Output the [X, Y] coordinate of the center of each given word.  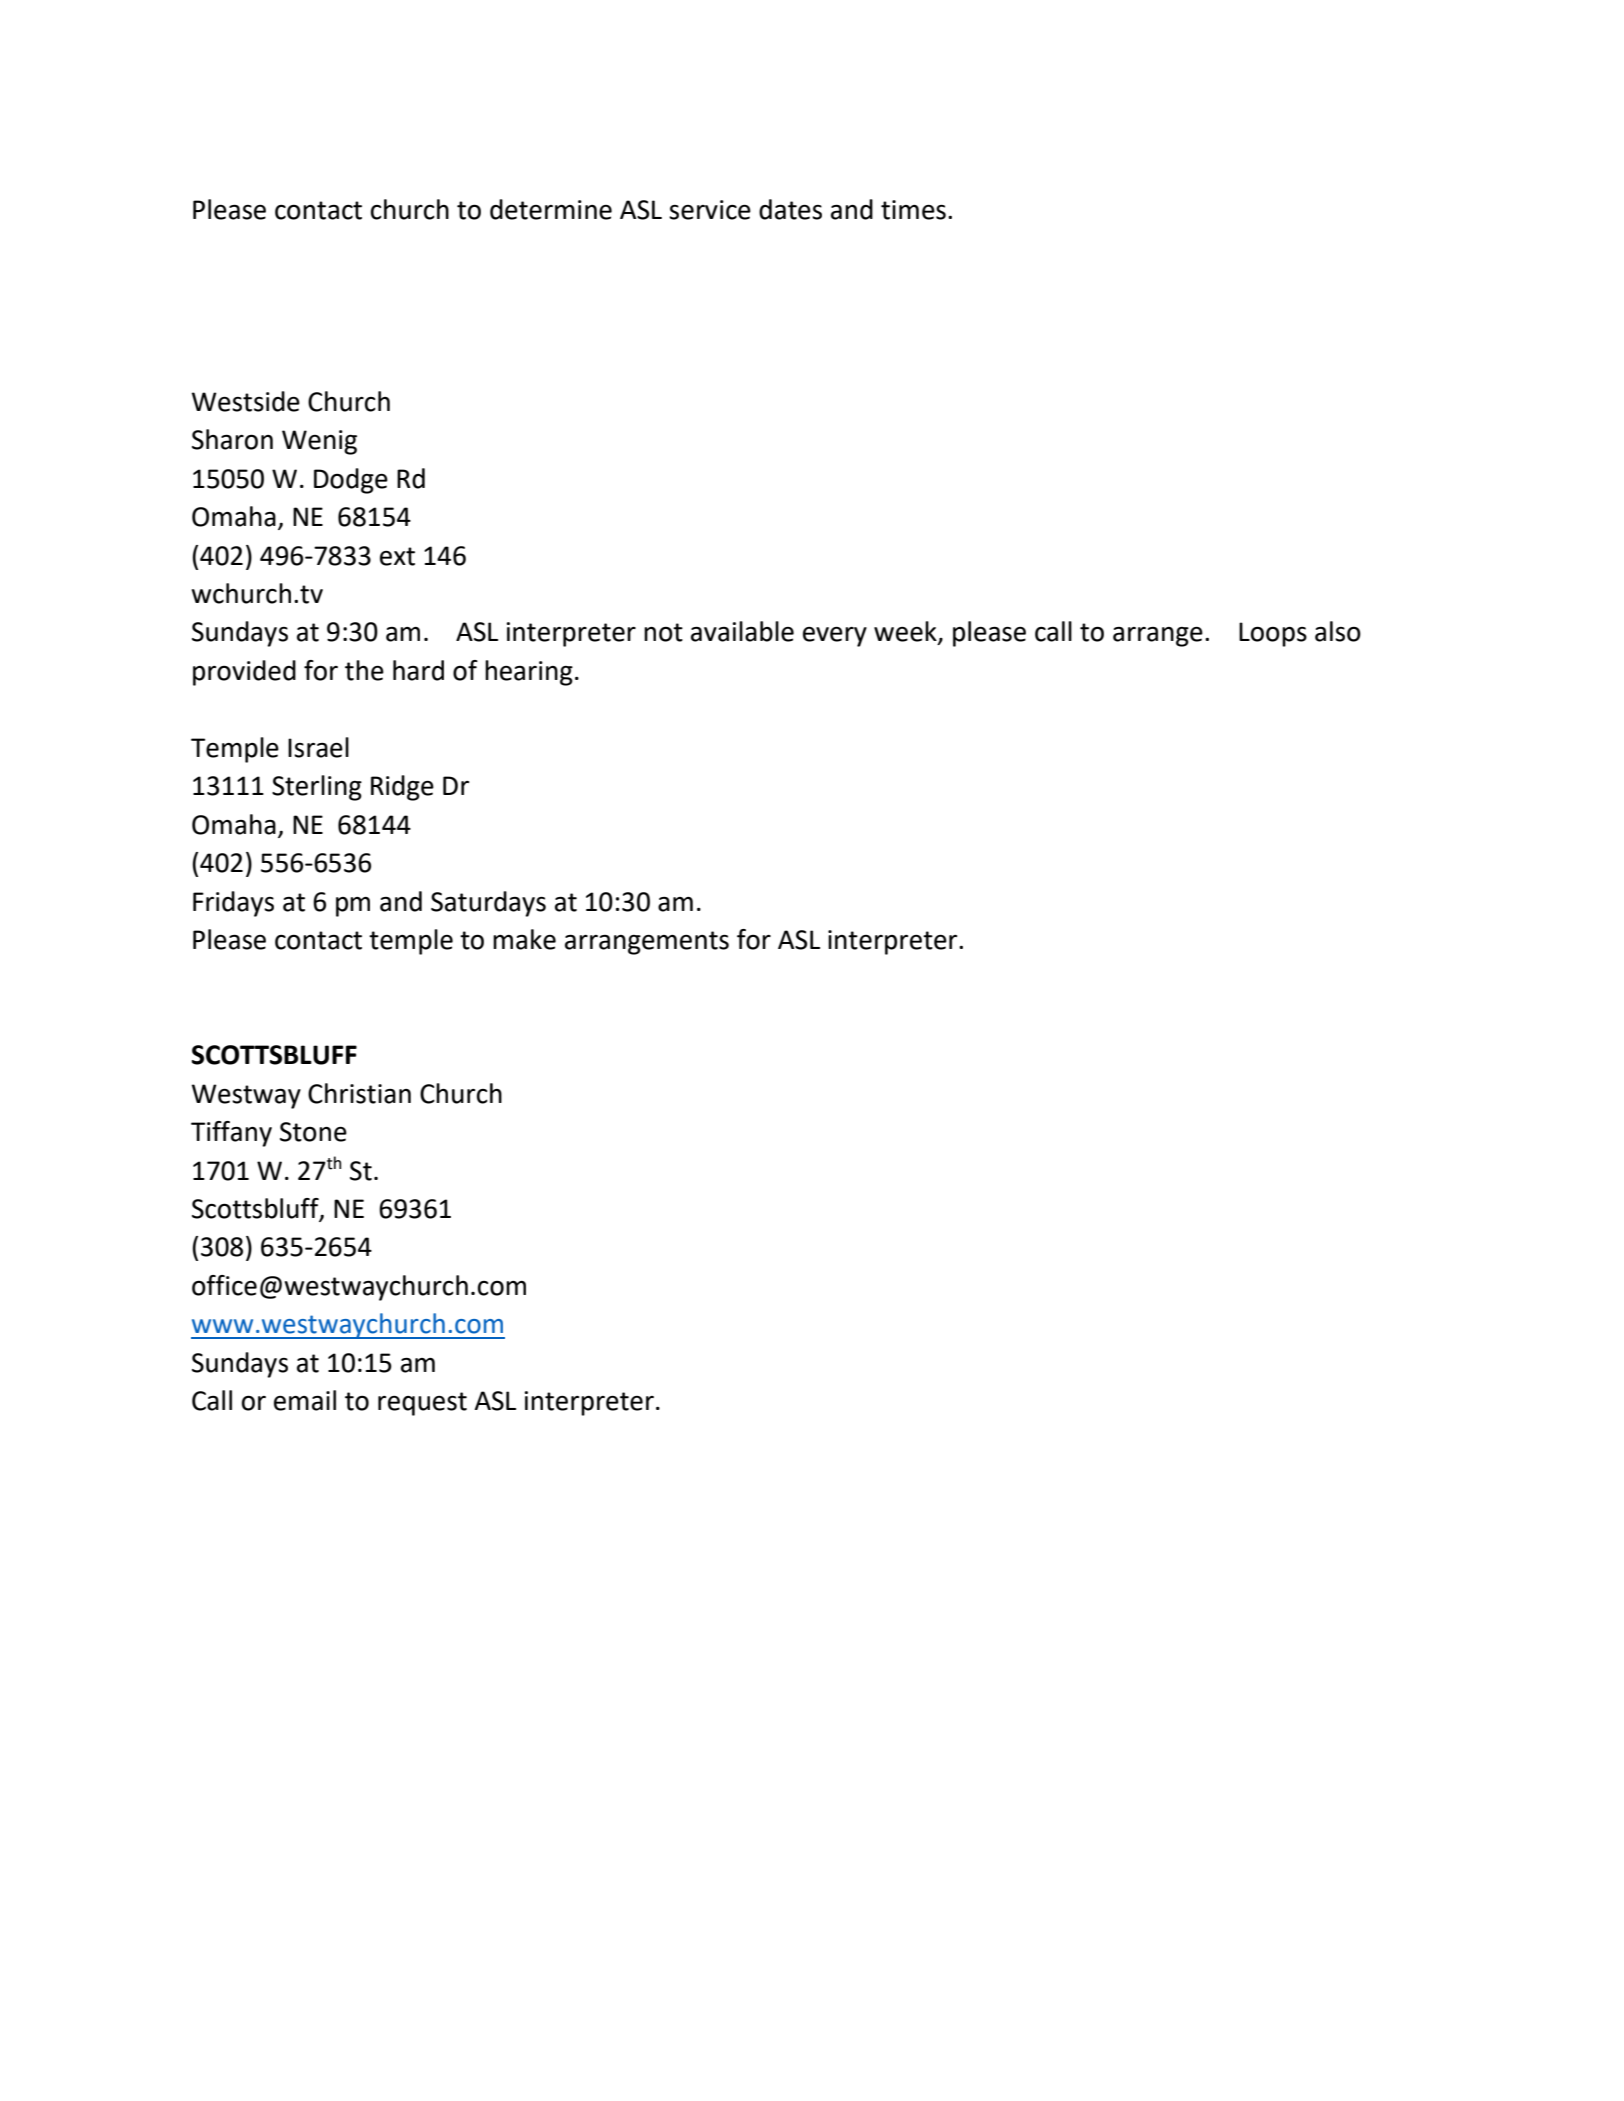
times [913, 210]
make [524, 939]
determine [551, 209]
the [364, 670]
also [1338, 631]
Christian [359, 1093]
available [742, 631]
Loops [1273, 634]
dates [790, 209]
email [305, 1400]
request [422, 1404]
